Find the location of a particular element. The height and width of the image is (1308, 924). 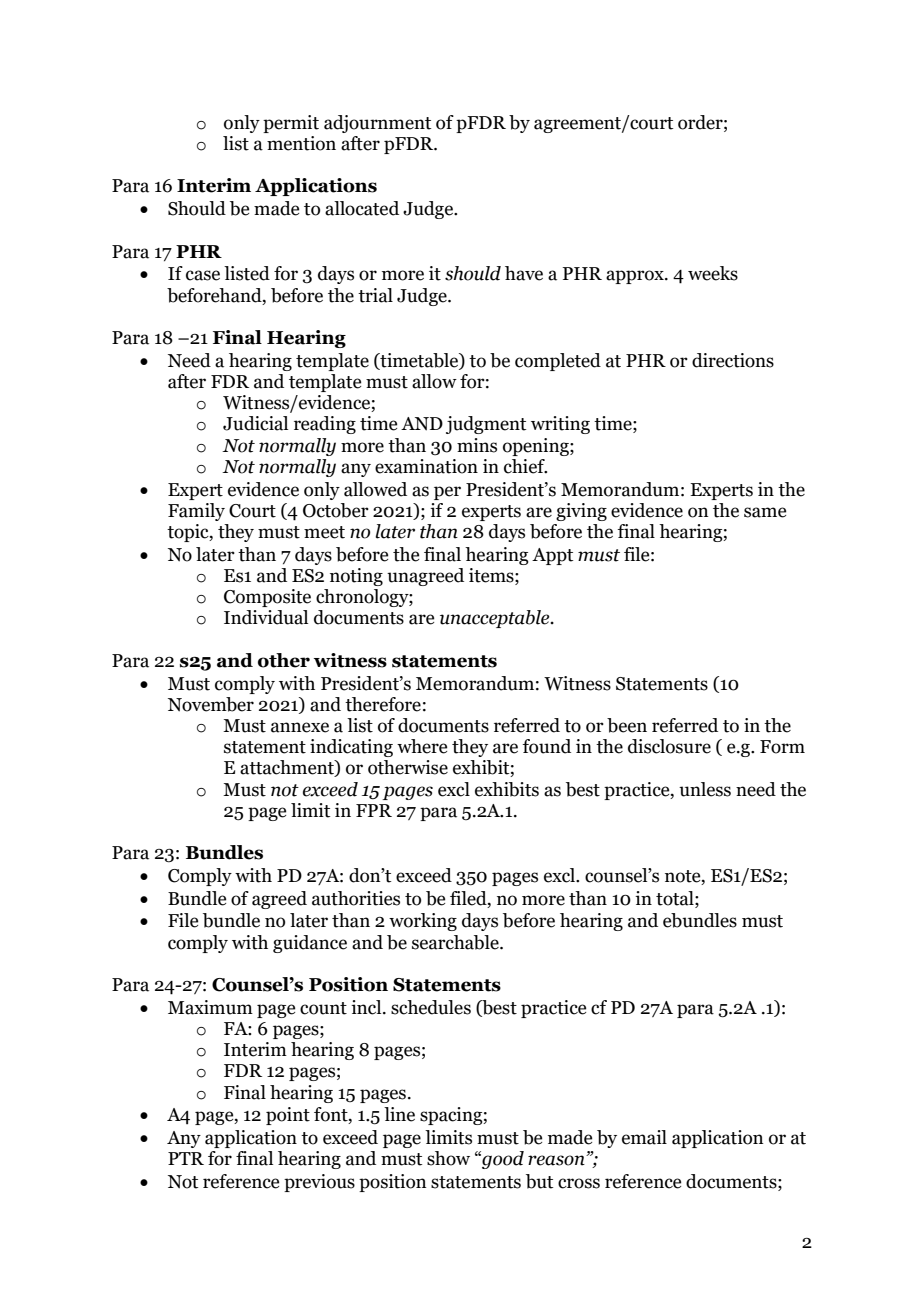

unless is located at coordinates (705, 789).
